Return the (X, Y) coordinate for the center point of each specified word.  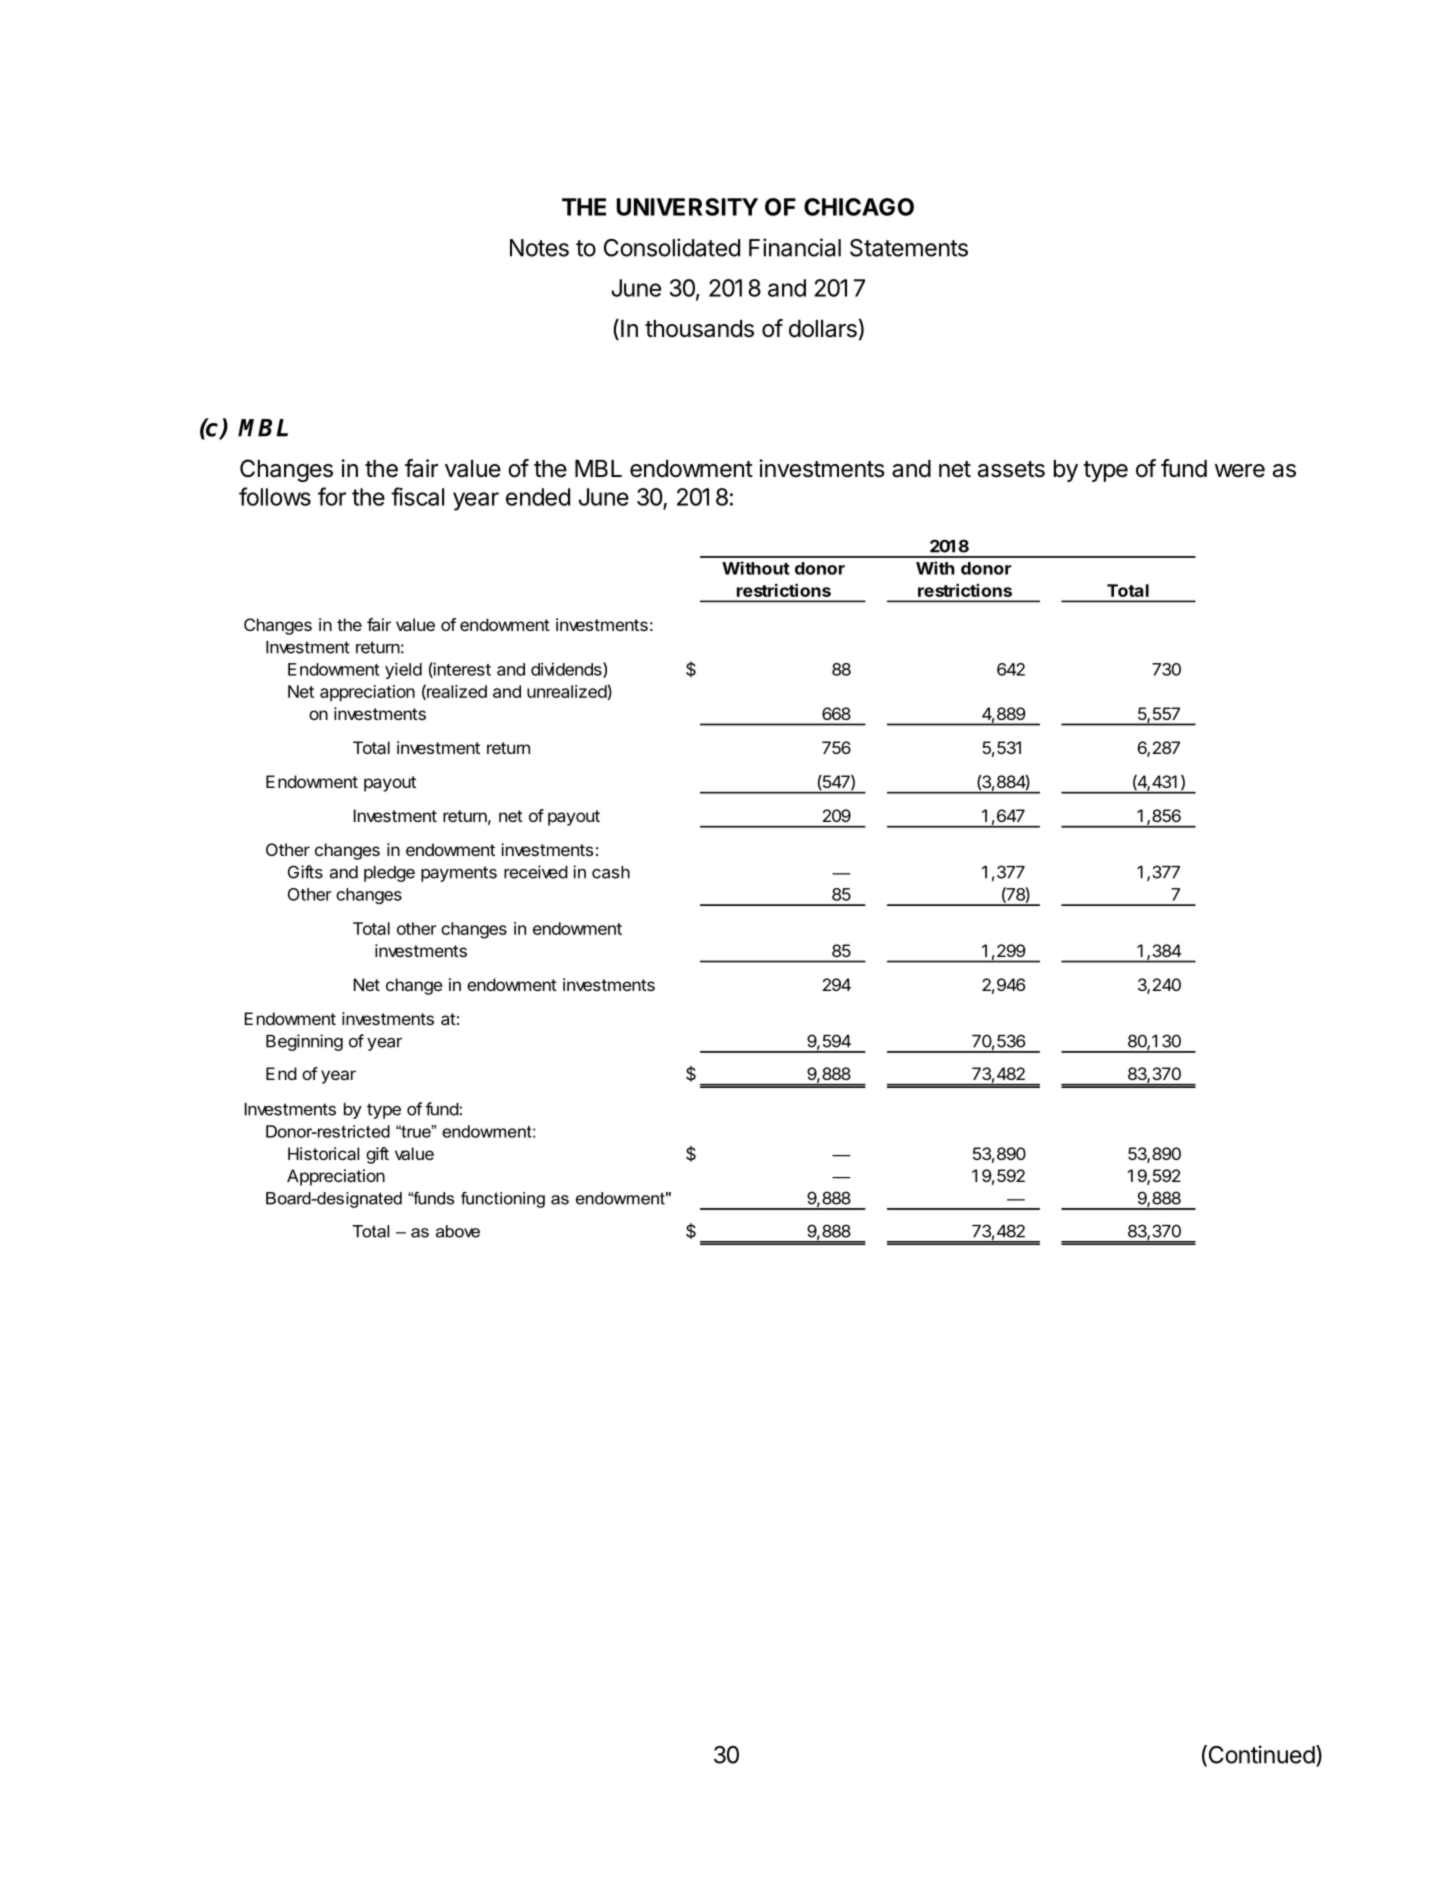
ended (538, 497)
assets (1011, 469)
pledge (389, 874)
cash (611, 872)
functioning (503, 1200)
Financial (795, 247)
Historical (323, 1153)
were (1240, 471)
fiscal (417, 496)
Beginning (304, 1042)
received (536, 872)
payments (459, 874)
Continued (1260, 1755)
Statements (909, 248)
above (458, 1231)
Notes (539, 248)
